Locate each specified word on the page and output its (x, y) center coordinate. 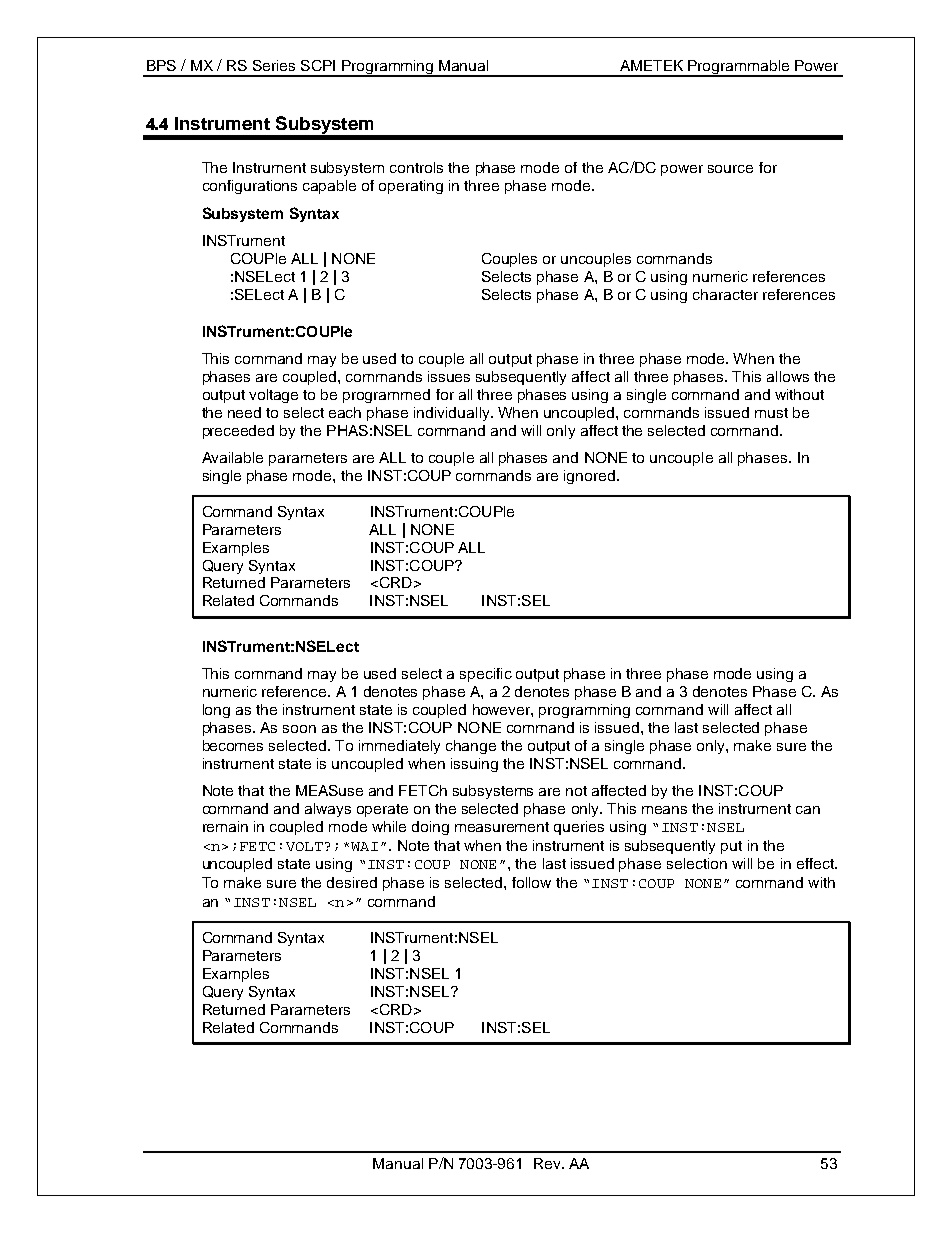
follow (531, 882)
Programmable (739, 68)
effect (816, 863)
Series (274, 65)
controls (416, 167)
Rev (548, 1163)
